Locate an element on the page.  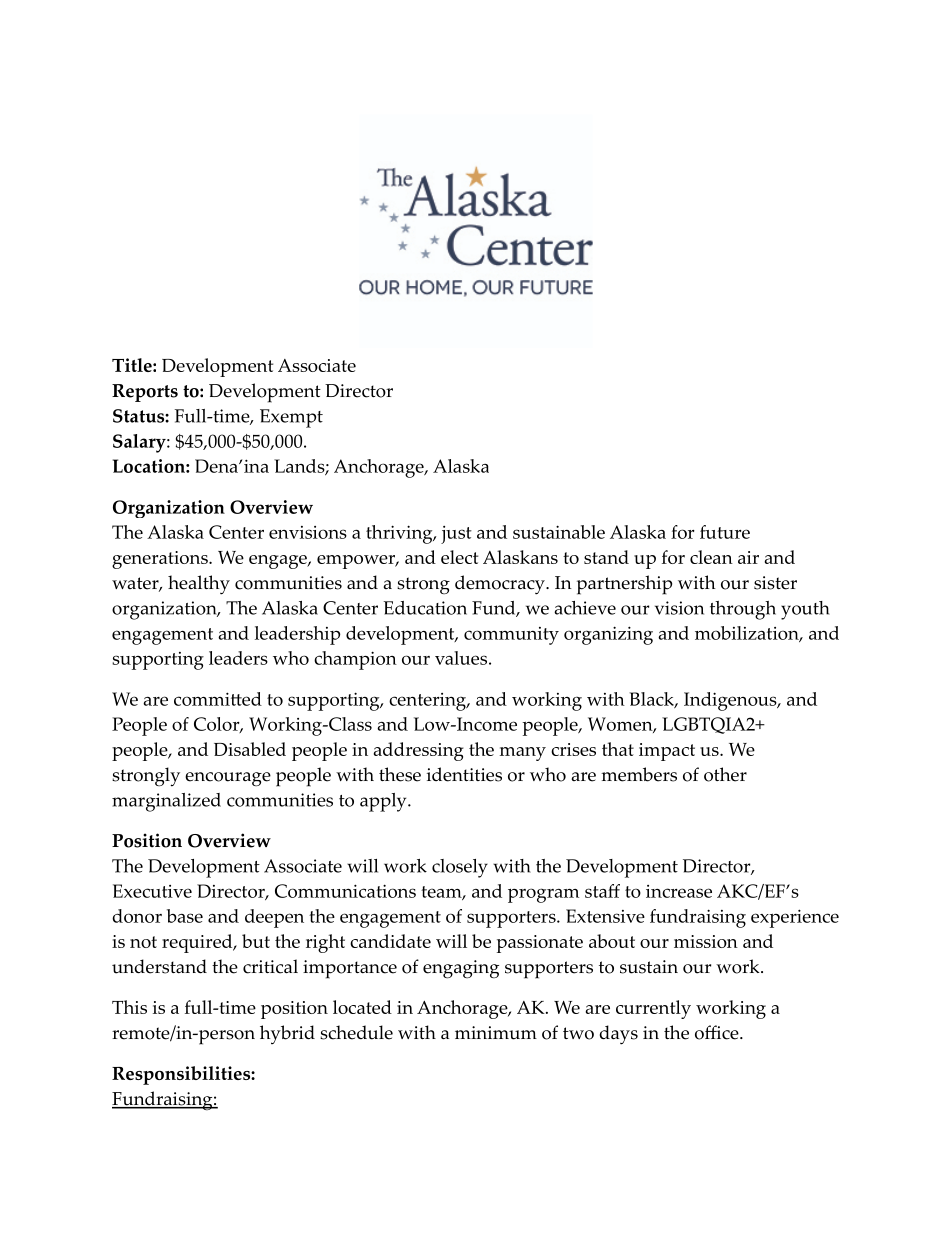
office is located at coordinates (717, 1032).
